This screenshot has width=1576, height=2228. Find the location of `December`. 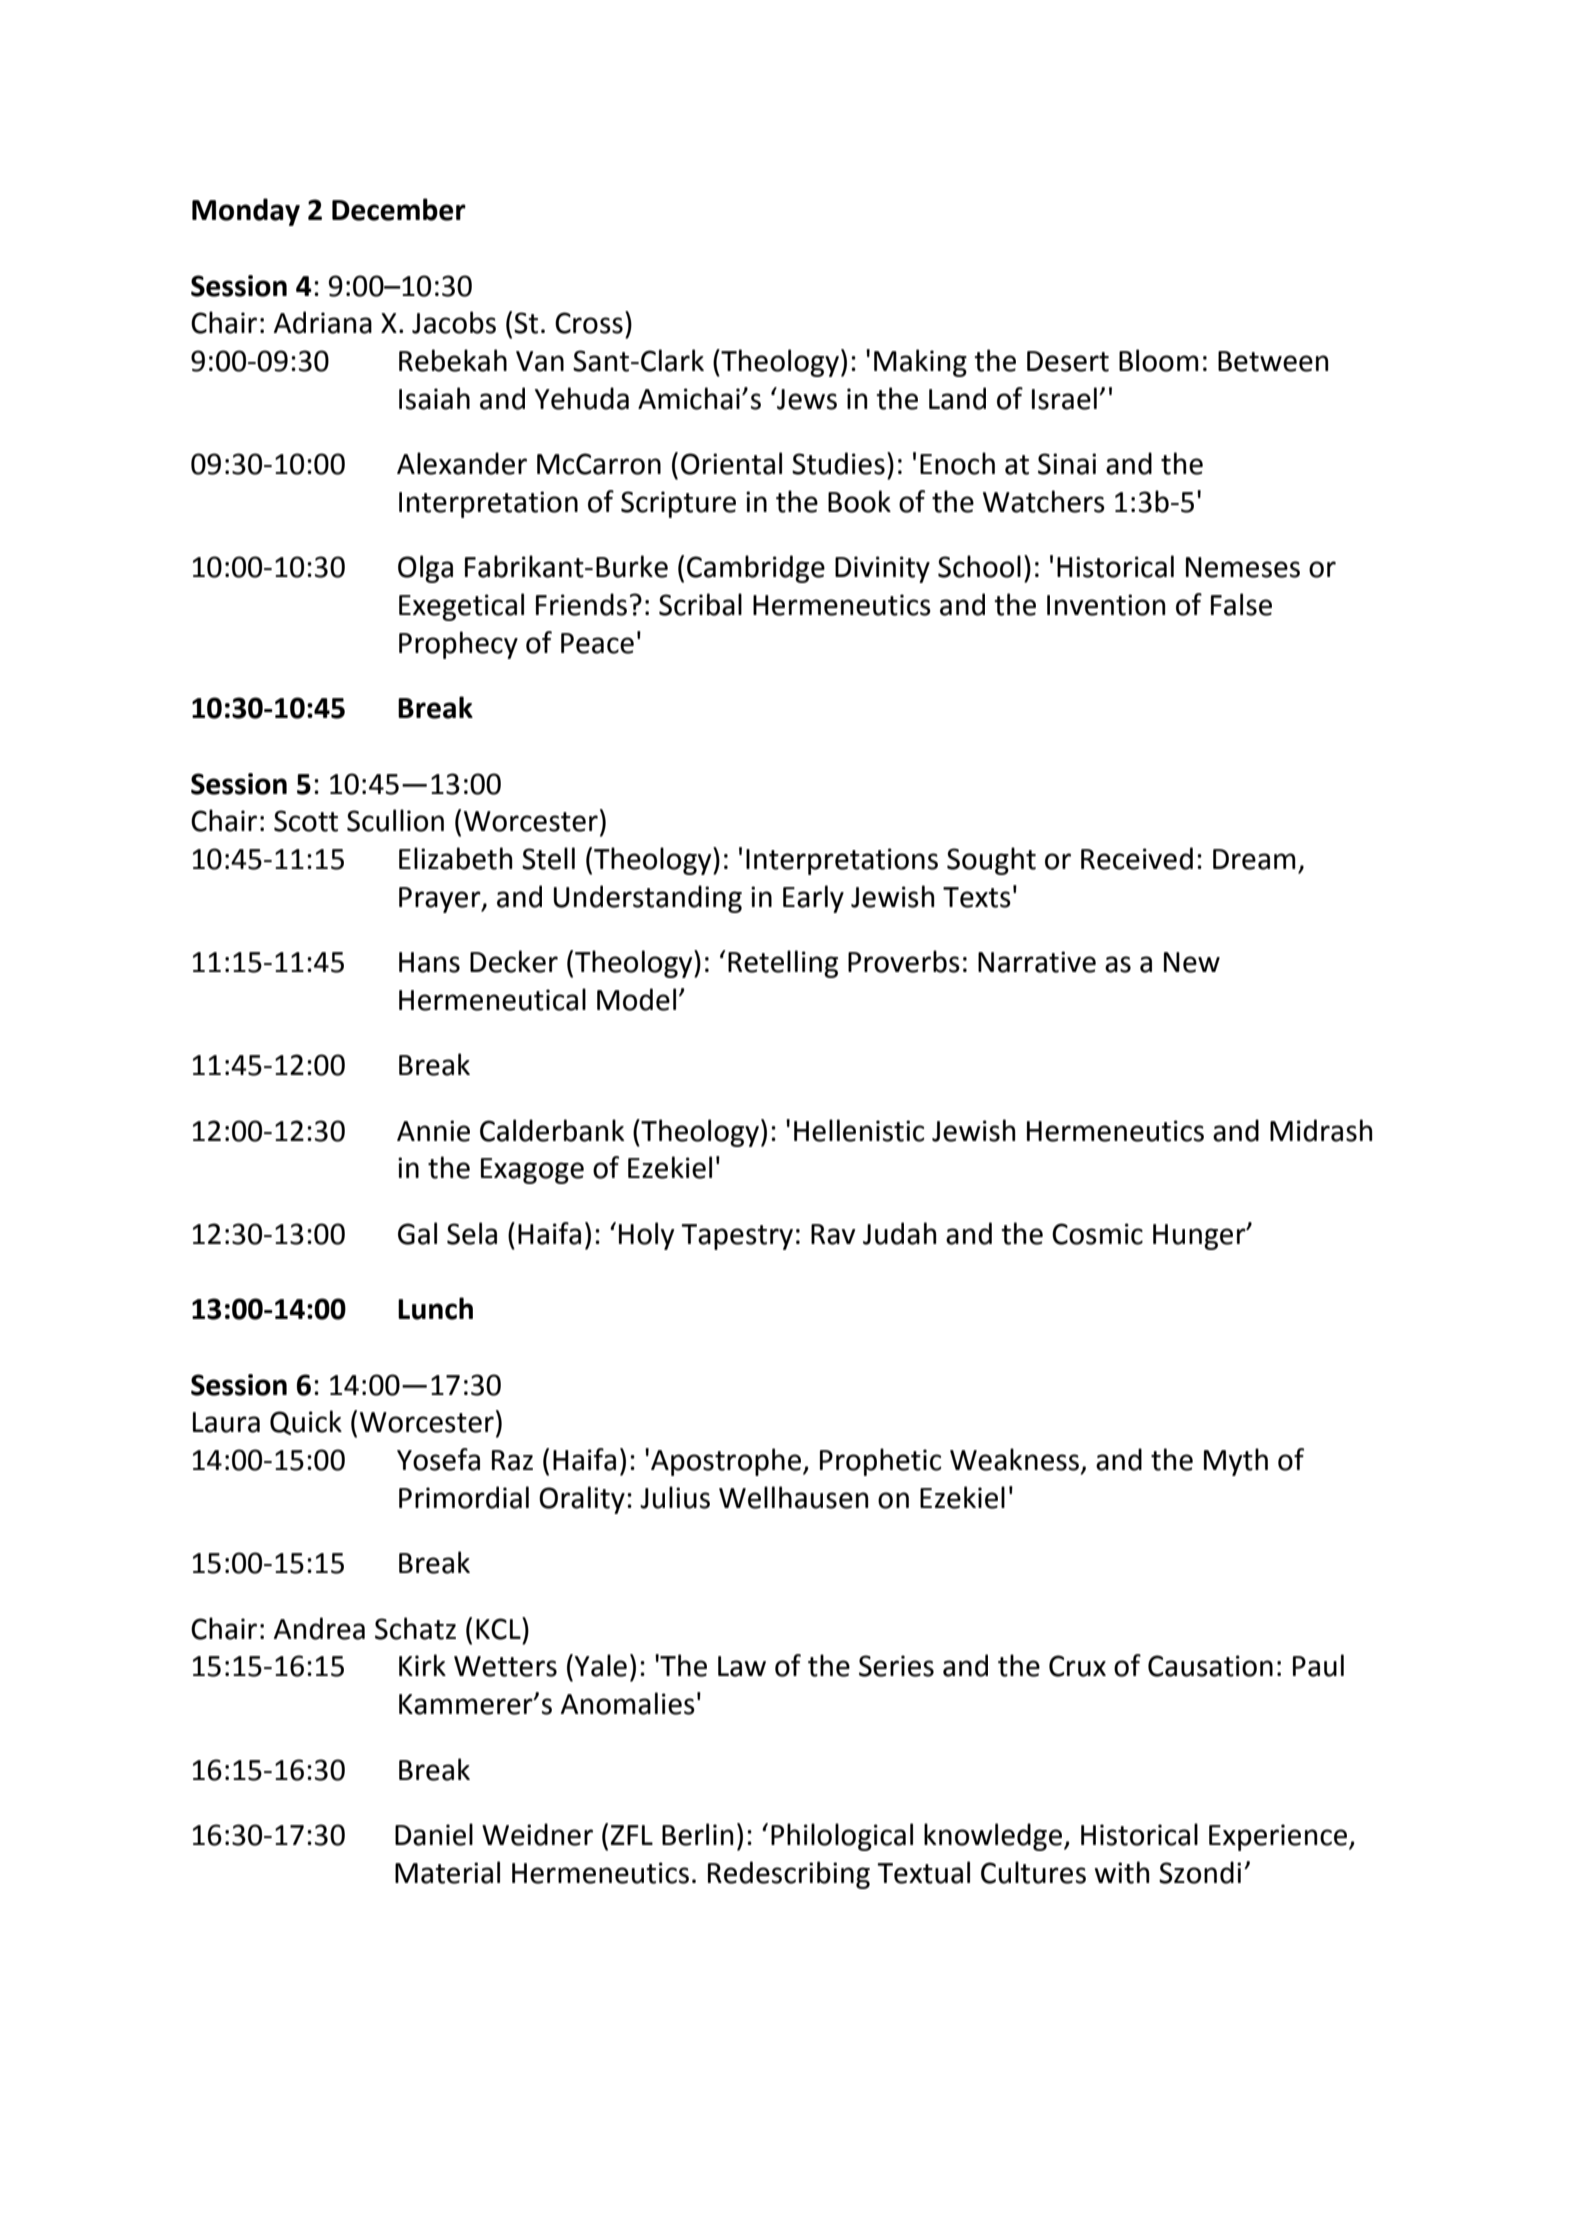

December is located at coordinates (399, 209).
